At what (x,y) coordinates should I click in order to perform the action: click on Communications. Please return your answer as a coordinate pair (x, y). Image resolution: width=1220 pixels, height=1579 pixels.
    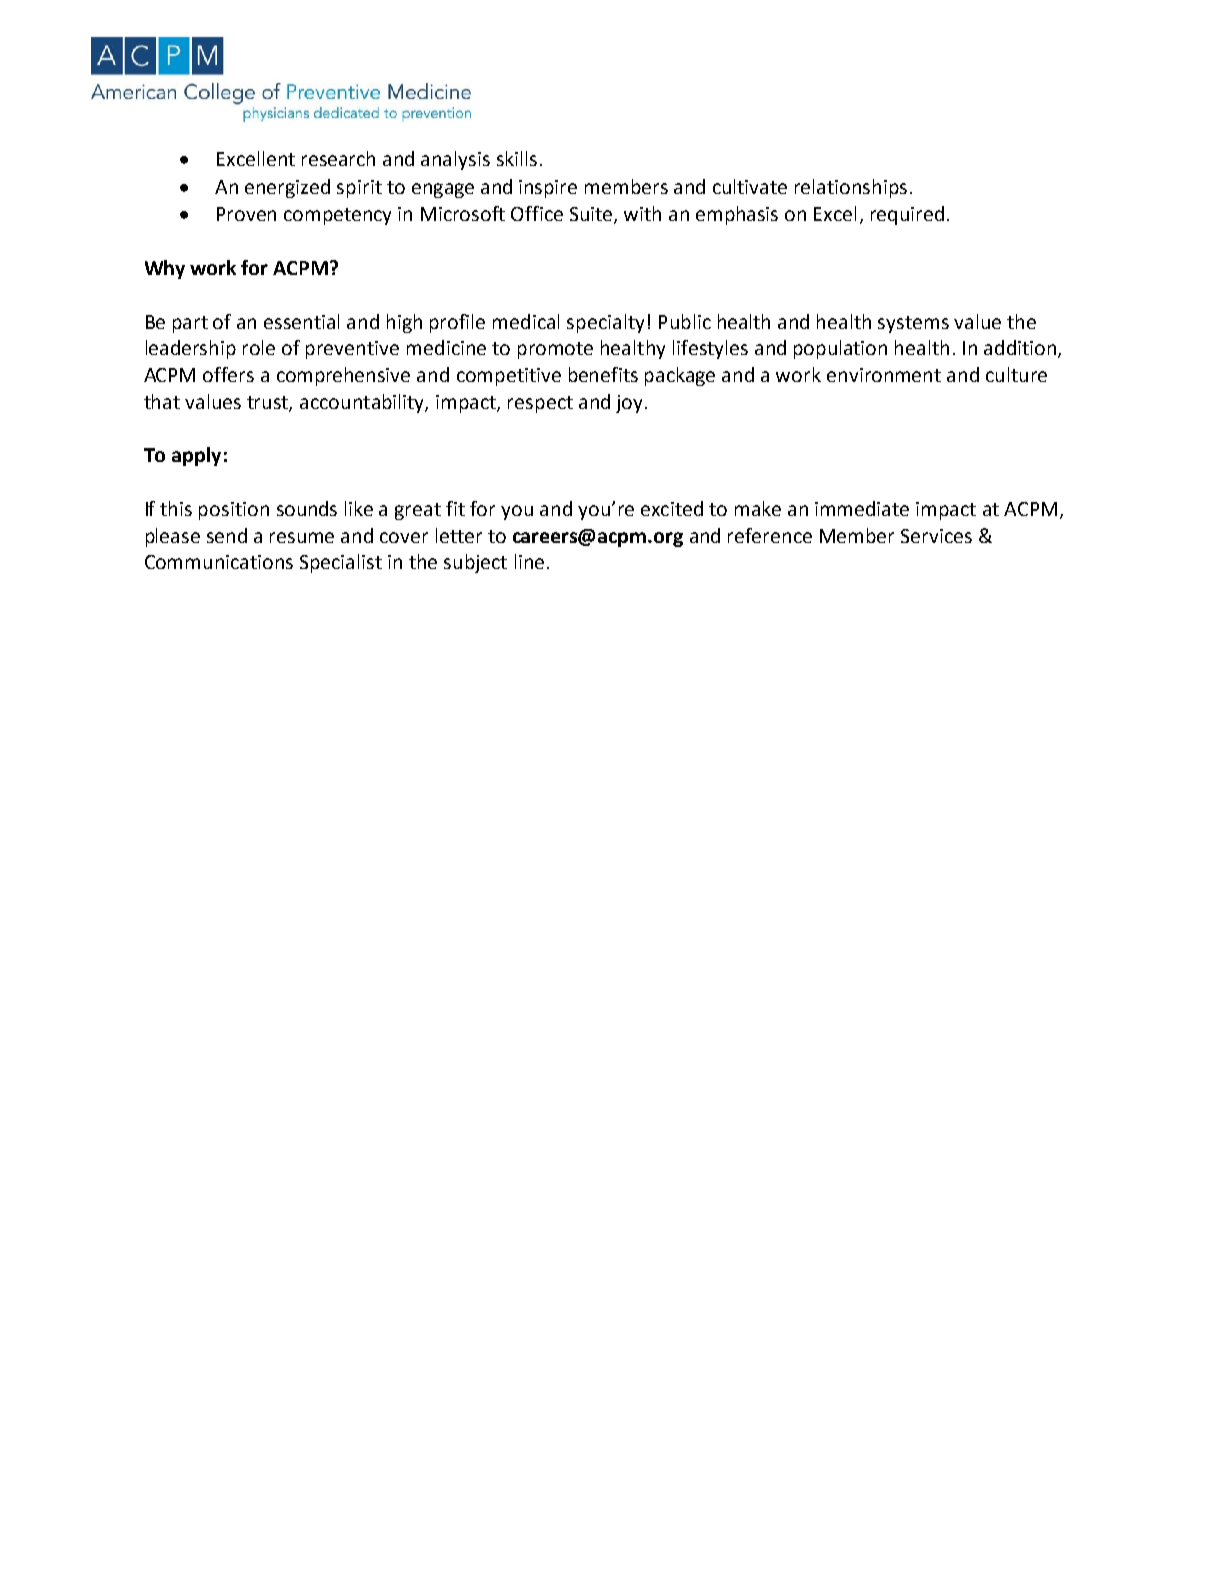
    Looking at the image, I should click on (219, 562).
